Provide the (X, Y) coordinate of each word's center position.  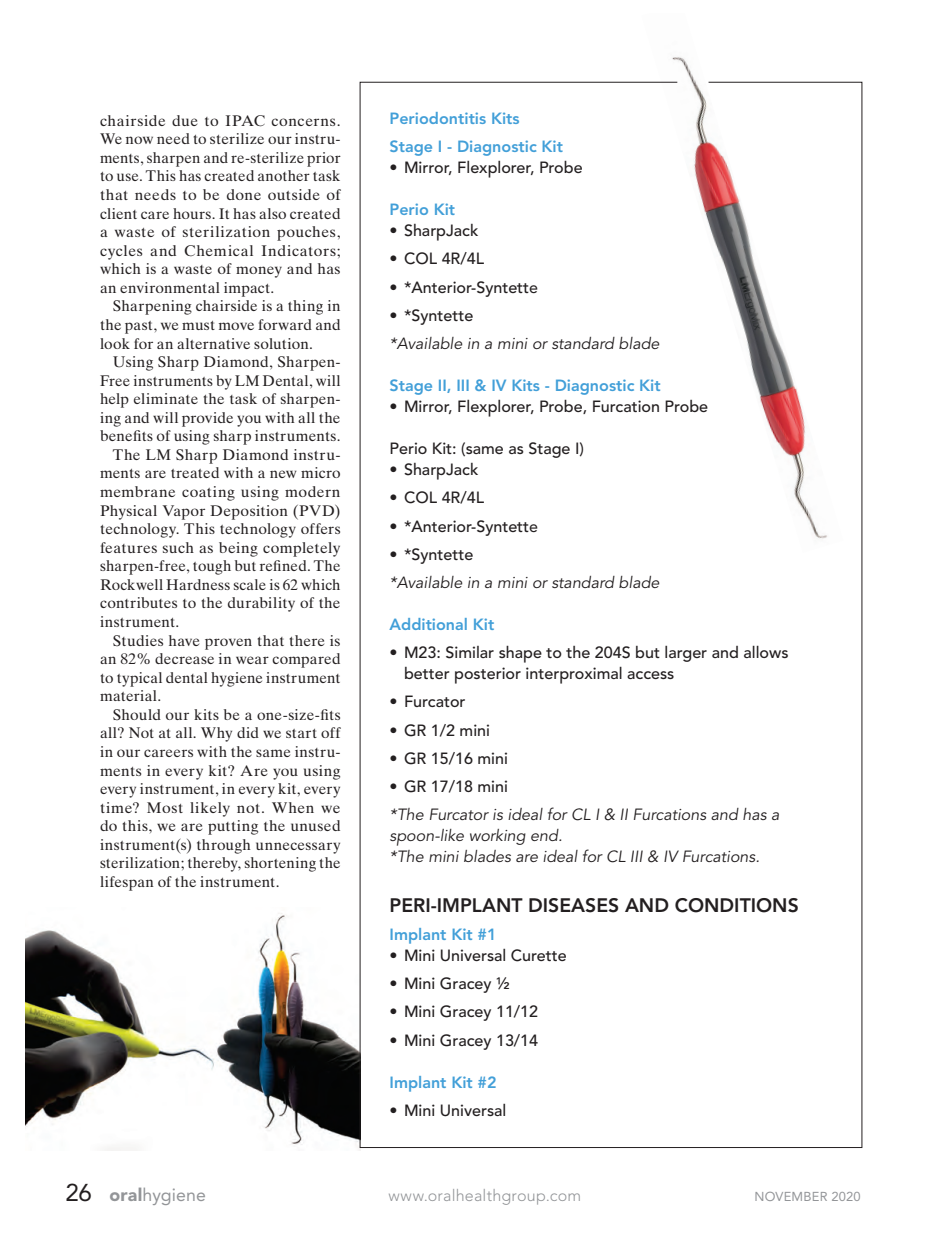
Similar (470, 652)
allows (766, 652)
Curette (538, 955)
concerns (304, 122)
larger (686, 654)
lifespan (127, 883)
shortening (280, 864)
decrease (184, 658)
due (184, 120)
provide (207, 419)
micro (320, 472)
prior (324, 159)
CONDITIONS (736, 905)
